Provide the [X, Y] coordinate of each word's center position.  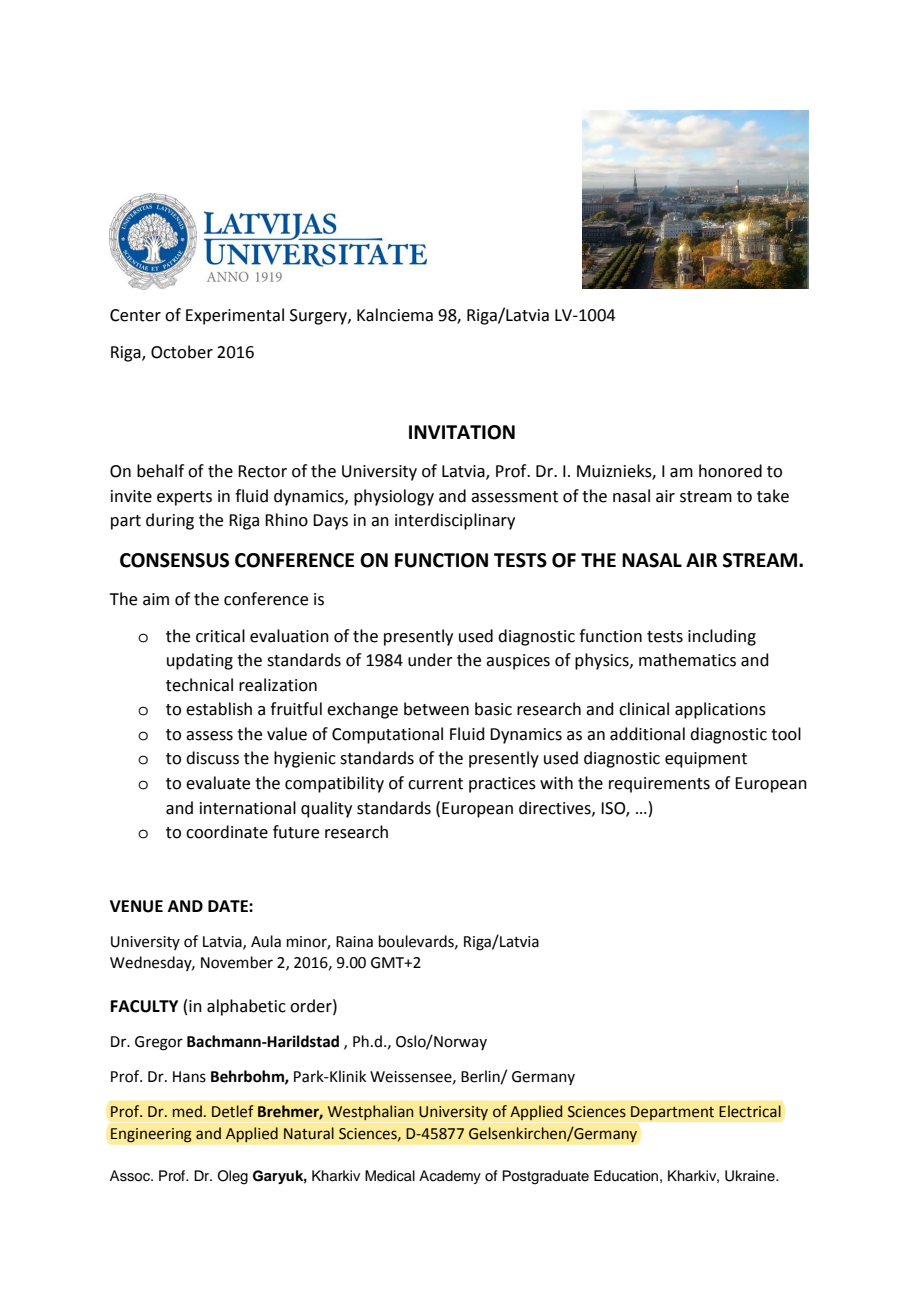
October [182, 352]
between [436, 709]
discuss [212, 758]
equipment [706, 760]
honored [730, 471]
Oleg [233, 1177]
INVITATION [462, 432]
